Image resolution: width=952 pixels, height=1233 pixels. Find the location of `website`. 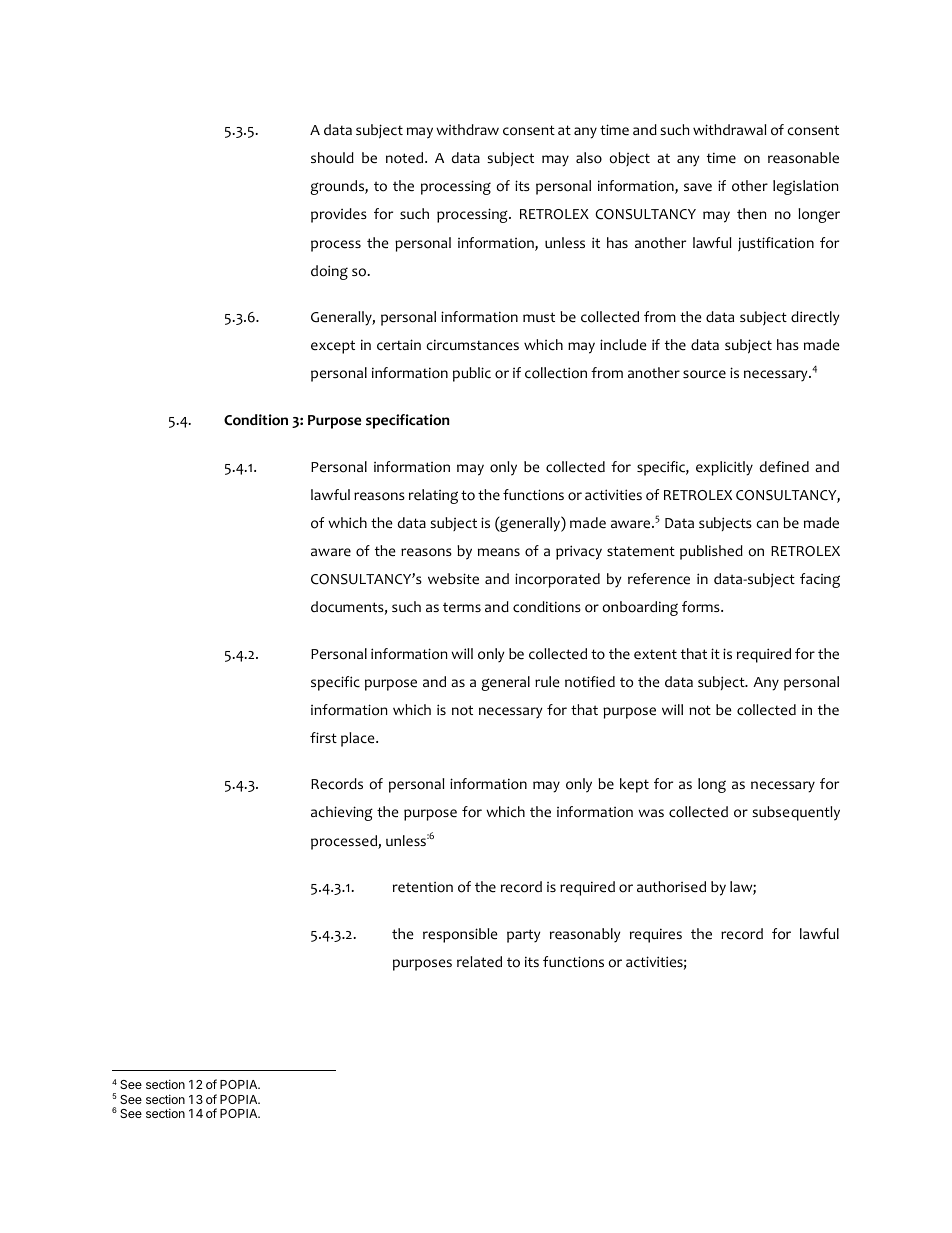

website is located at coordinates (453, 579).
